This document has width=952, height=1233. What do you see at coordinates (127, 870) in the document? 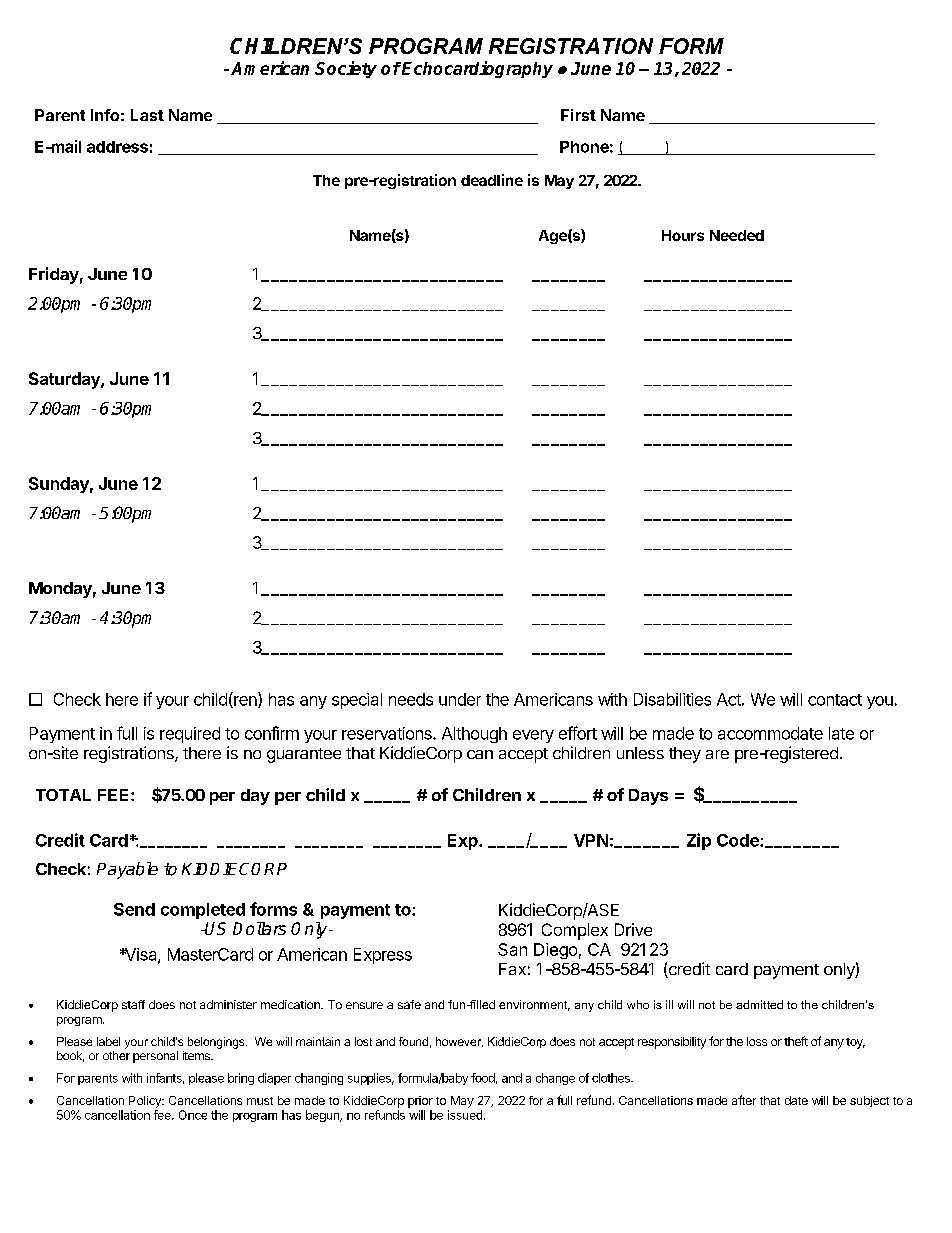
I see `Payable` at bounding box center [127, 870].
